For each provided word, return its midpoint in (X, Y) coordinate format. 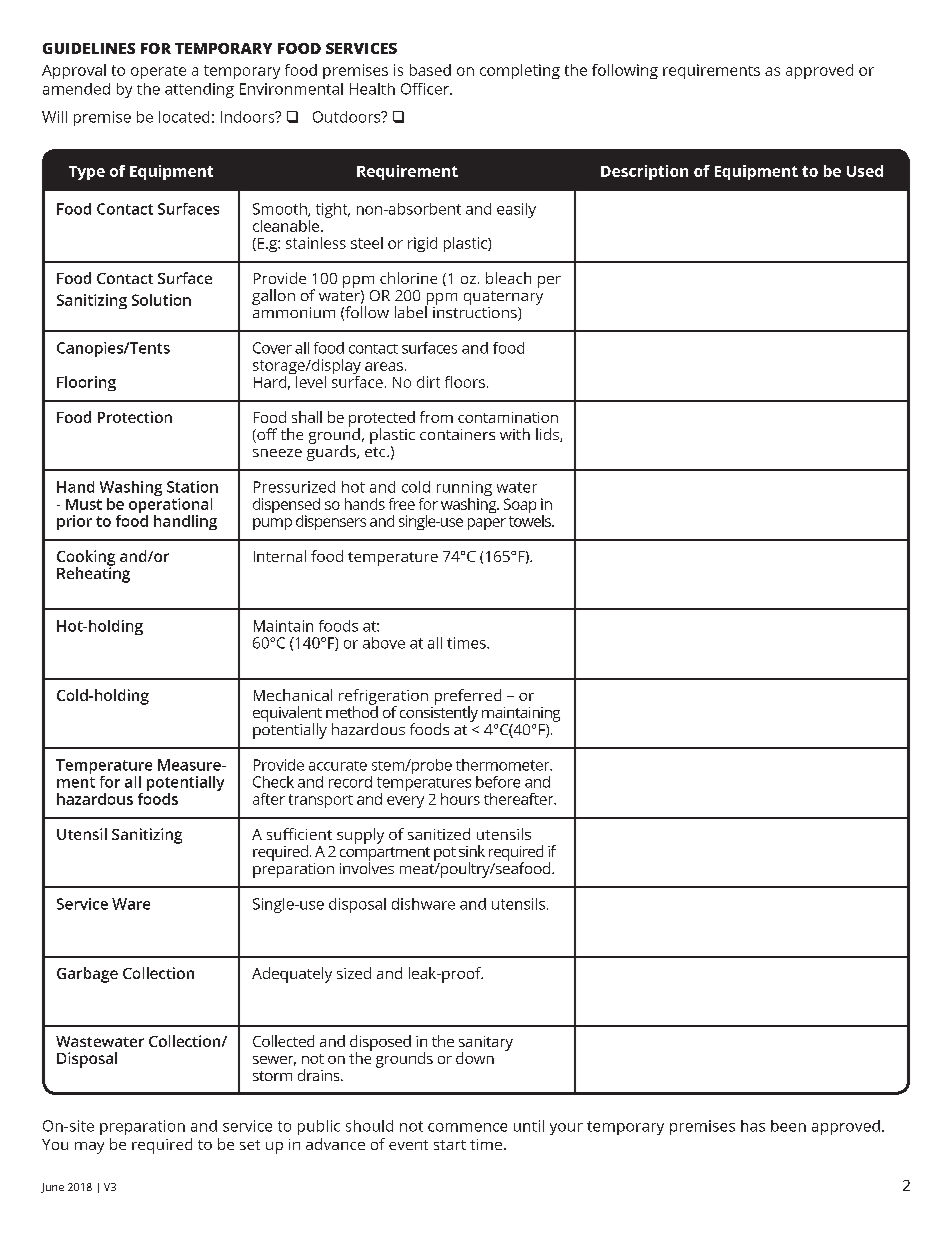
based (430, 70)
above (384, 643)
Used (865, 171)
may (89, 1148)
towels (531, 519)
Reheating (93, 574)
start (450, 1145)
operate (158, 72)
